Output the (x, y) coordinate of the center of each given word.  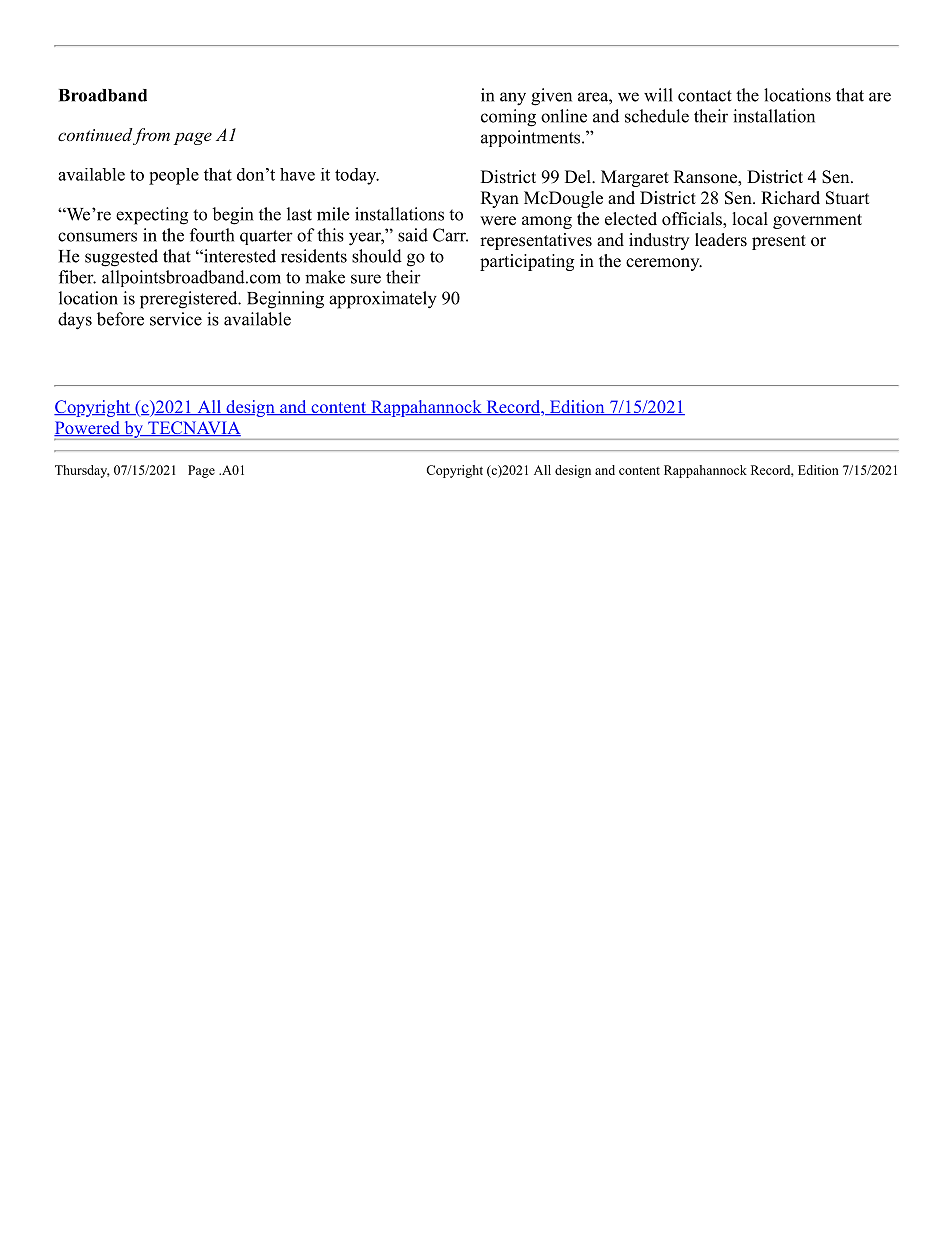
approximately (383, 300)
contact (705, 96)
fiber (77, 277)
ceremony (664, 264)
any (513, 99)
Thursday (82, 471)
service (176, 319)
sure (366, 279)
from (151, 136)
